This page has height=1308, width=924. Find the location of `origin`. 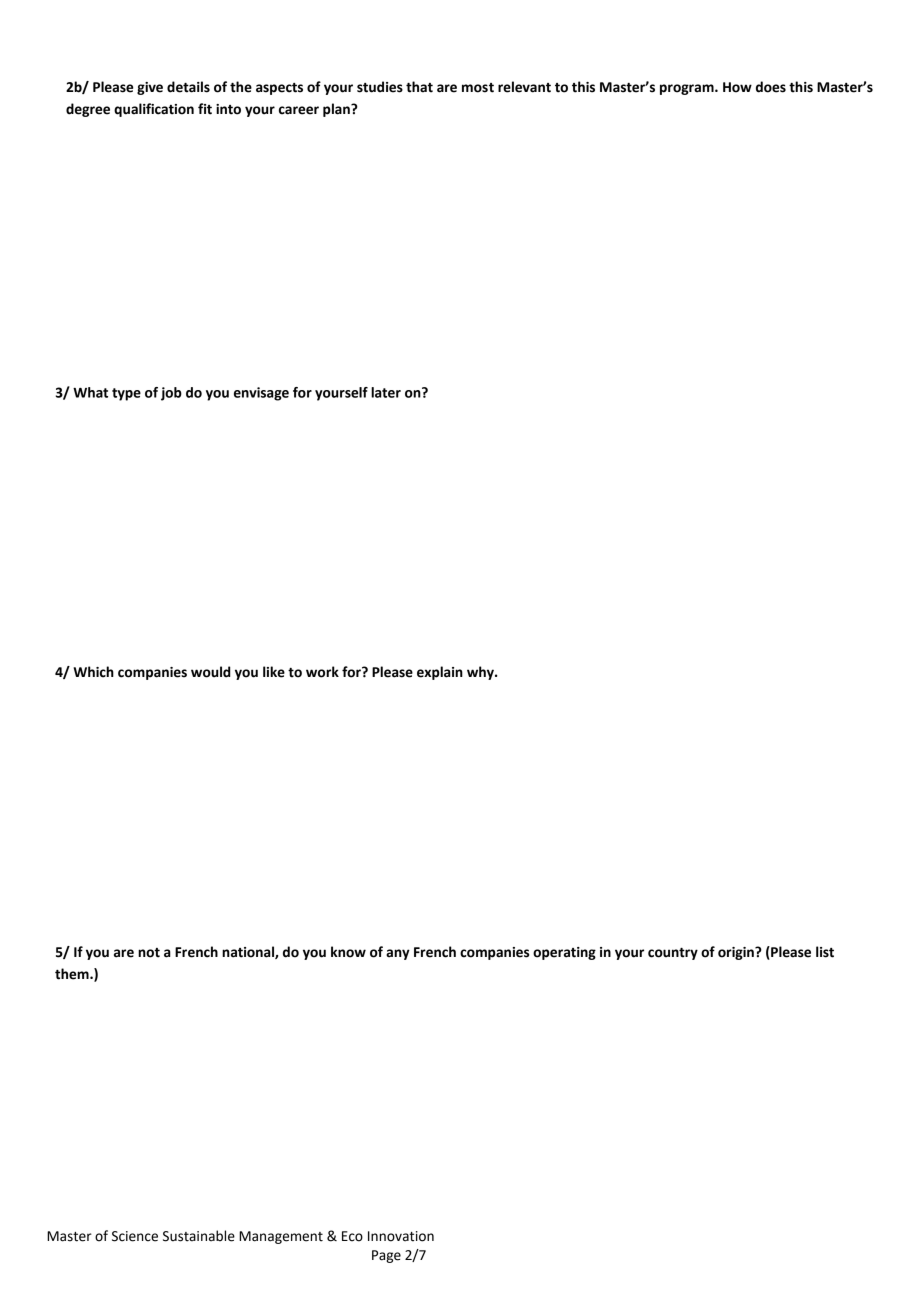

origin is located at coordinates (737, 953).
